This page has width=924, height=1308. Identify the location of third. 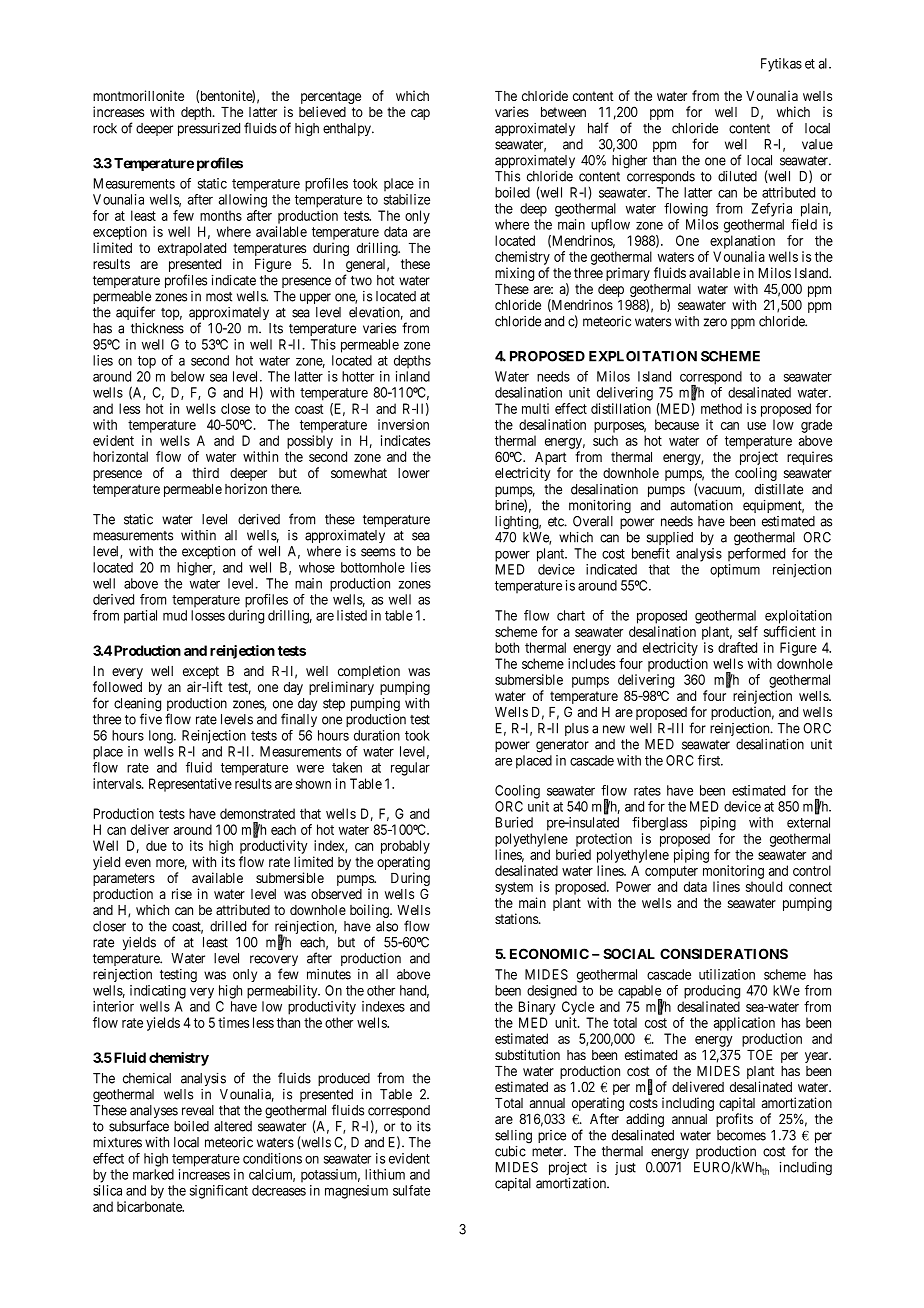
(205, 472).
